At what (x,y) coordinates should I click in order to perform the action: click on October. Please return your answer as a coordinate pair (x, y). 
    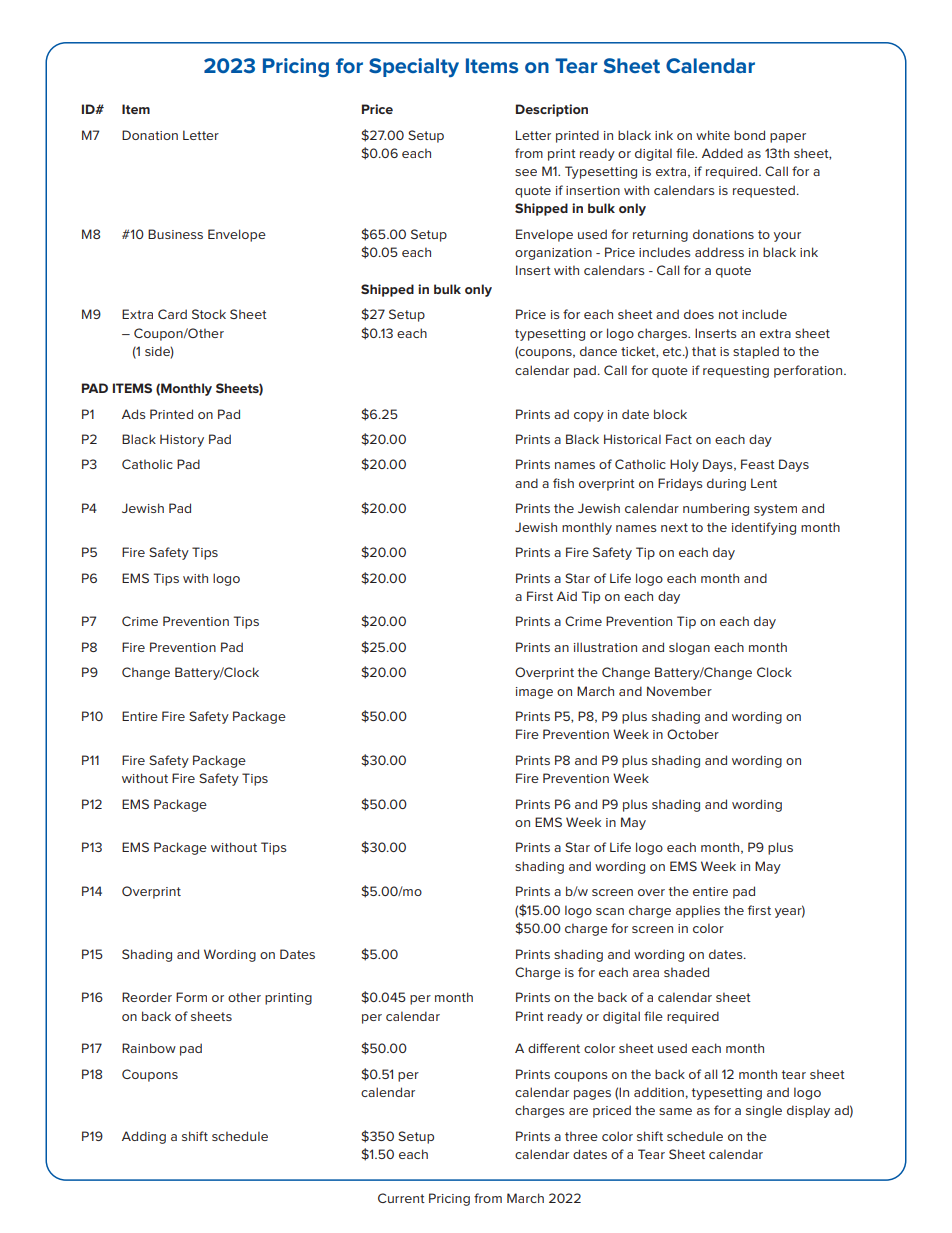
    Looking at the image, I should click on (693, 734).
